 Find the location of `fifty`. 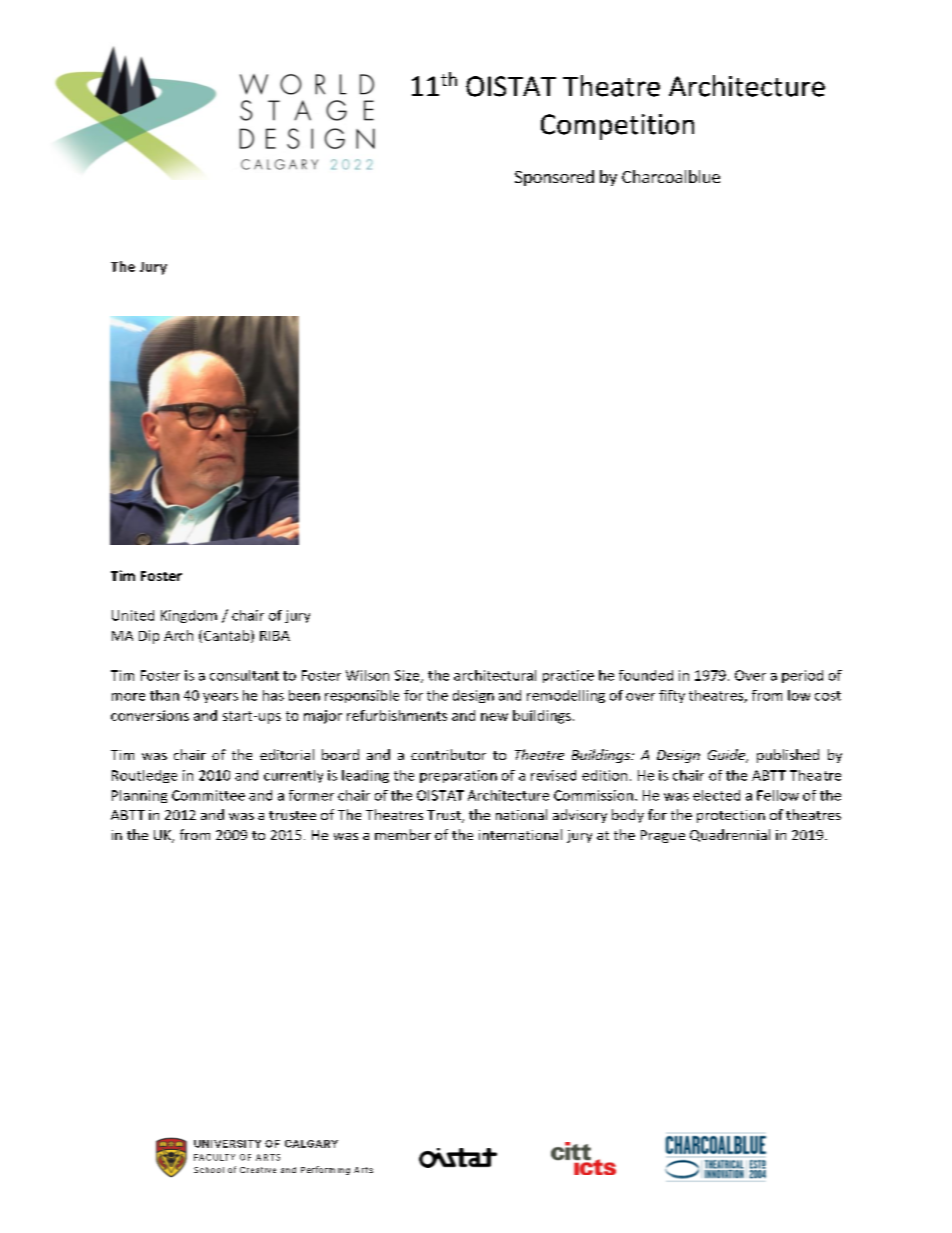

fifty is located at coordinates (672, 696).
